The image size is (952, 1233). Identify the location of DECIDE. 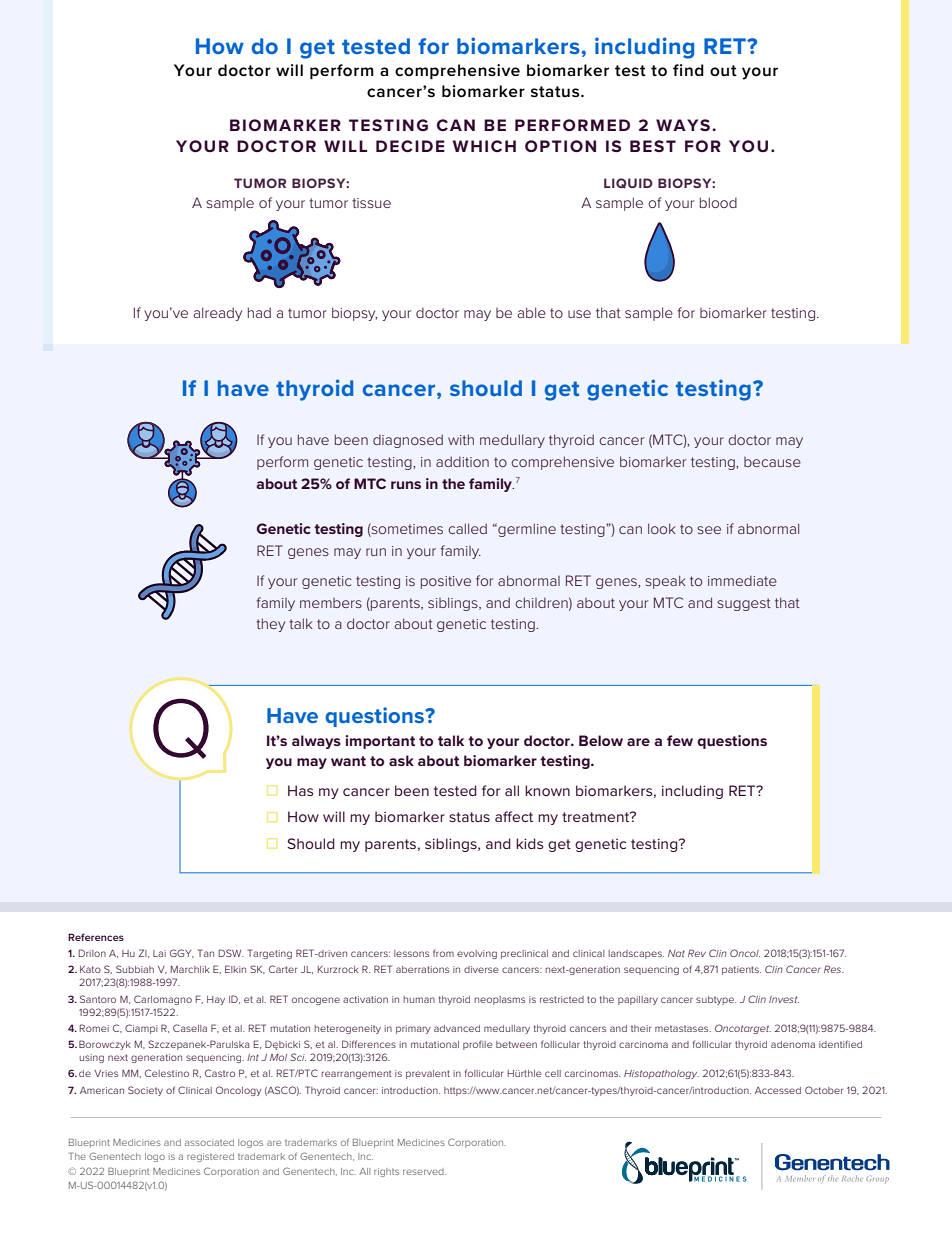
(410, 146).
